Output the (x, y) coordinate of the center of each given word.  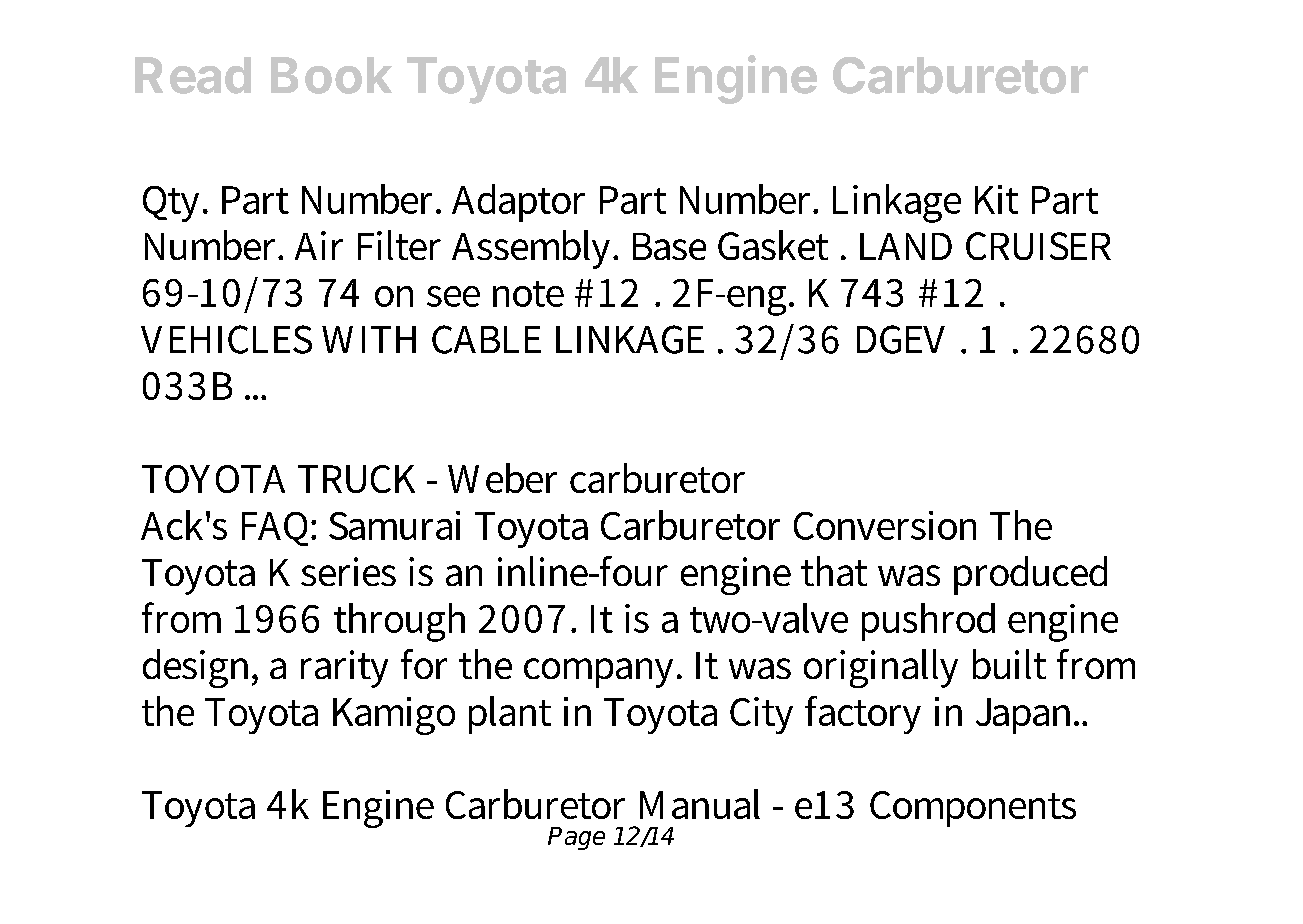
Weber (502, 478)
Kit (996, 199)
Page (576, 838)
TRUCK (356, 479)
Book (331, 75)
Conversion (885, 525)
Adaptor (518, 203)
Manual (700, 804)
